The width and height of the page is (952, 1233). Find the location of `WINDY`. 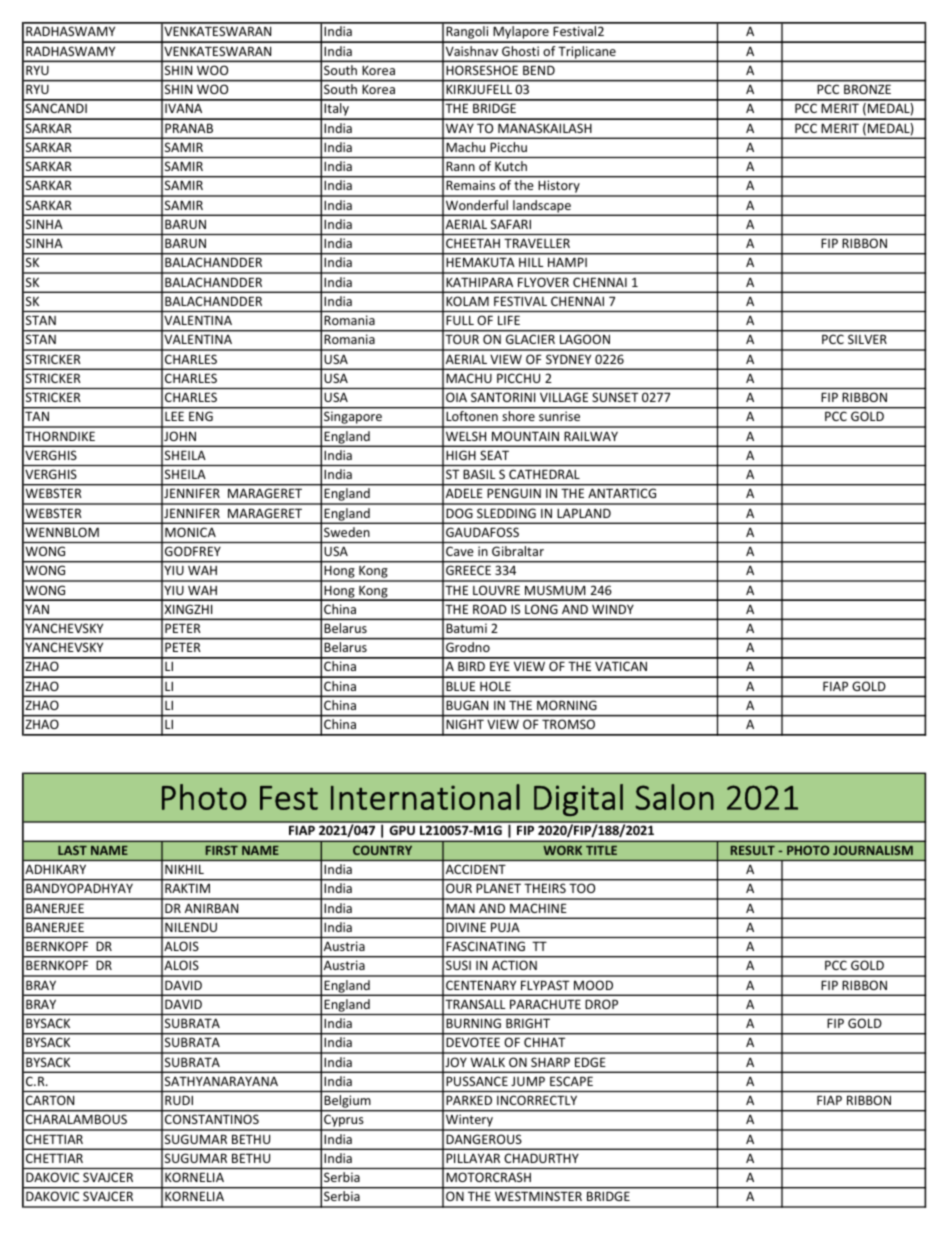

WINDY is located at coordinates (613, 609).
